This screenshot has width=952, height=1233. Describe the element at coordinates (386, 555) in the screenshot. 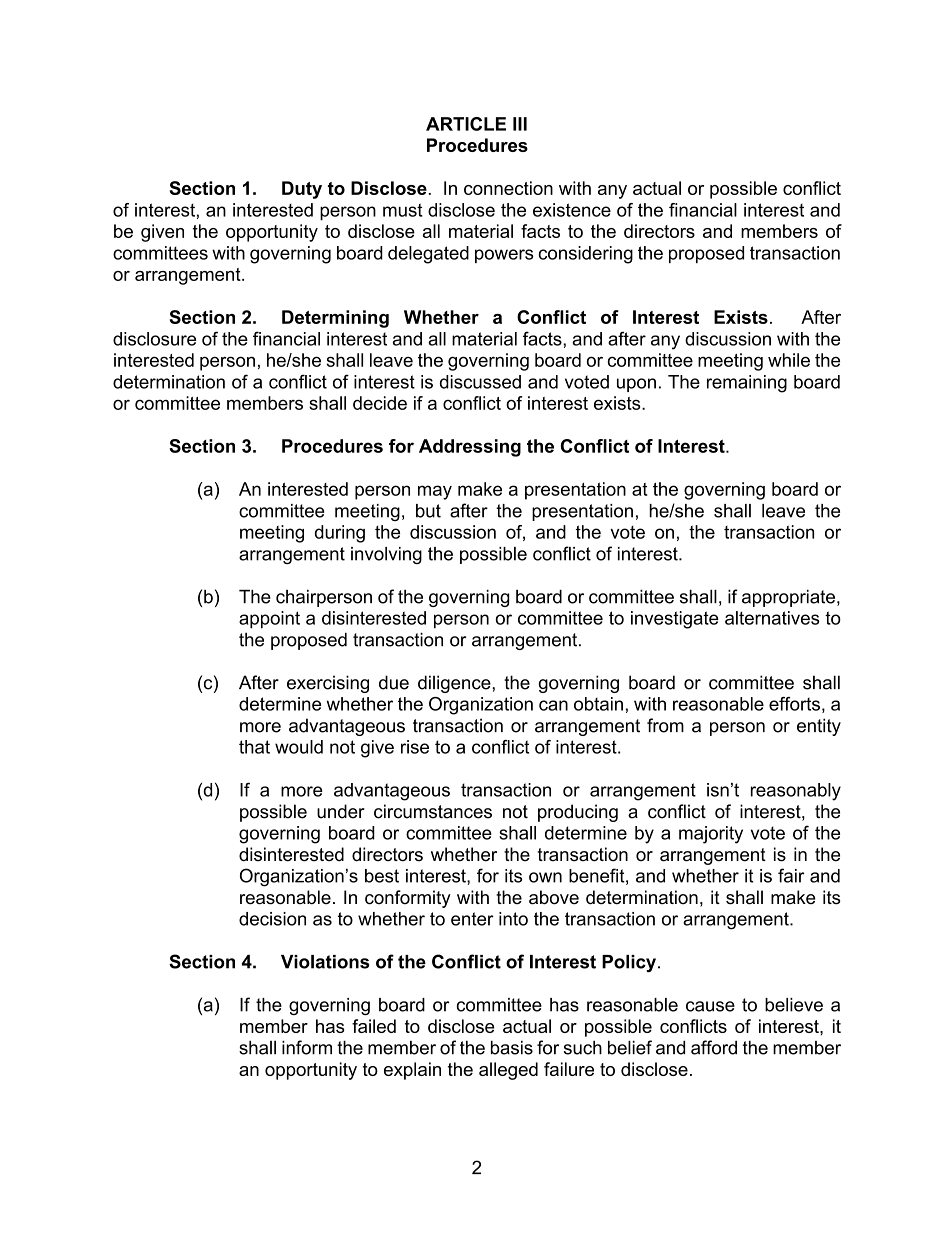

I see `involving` at that location.
